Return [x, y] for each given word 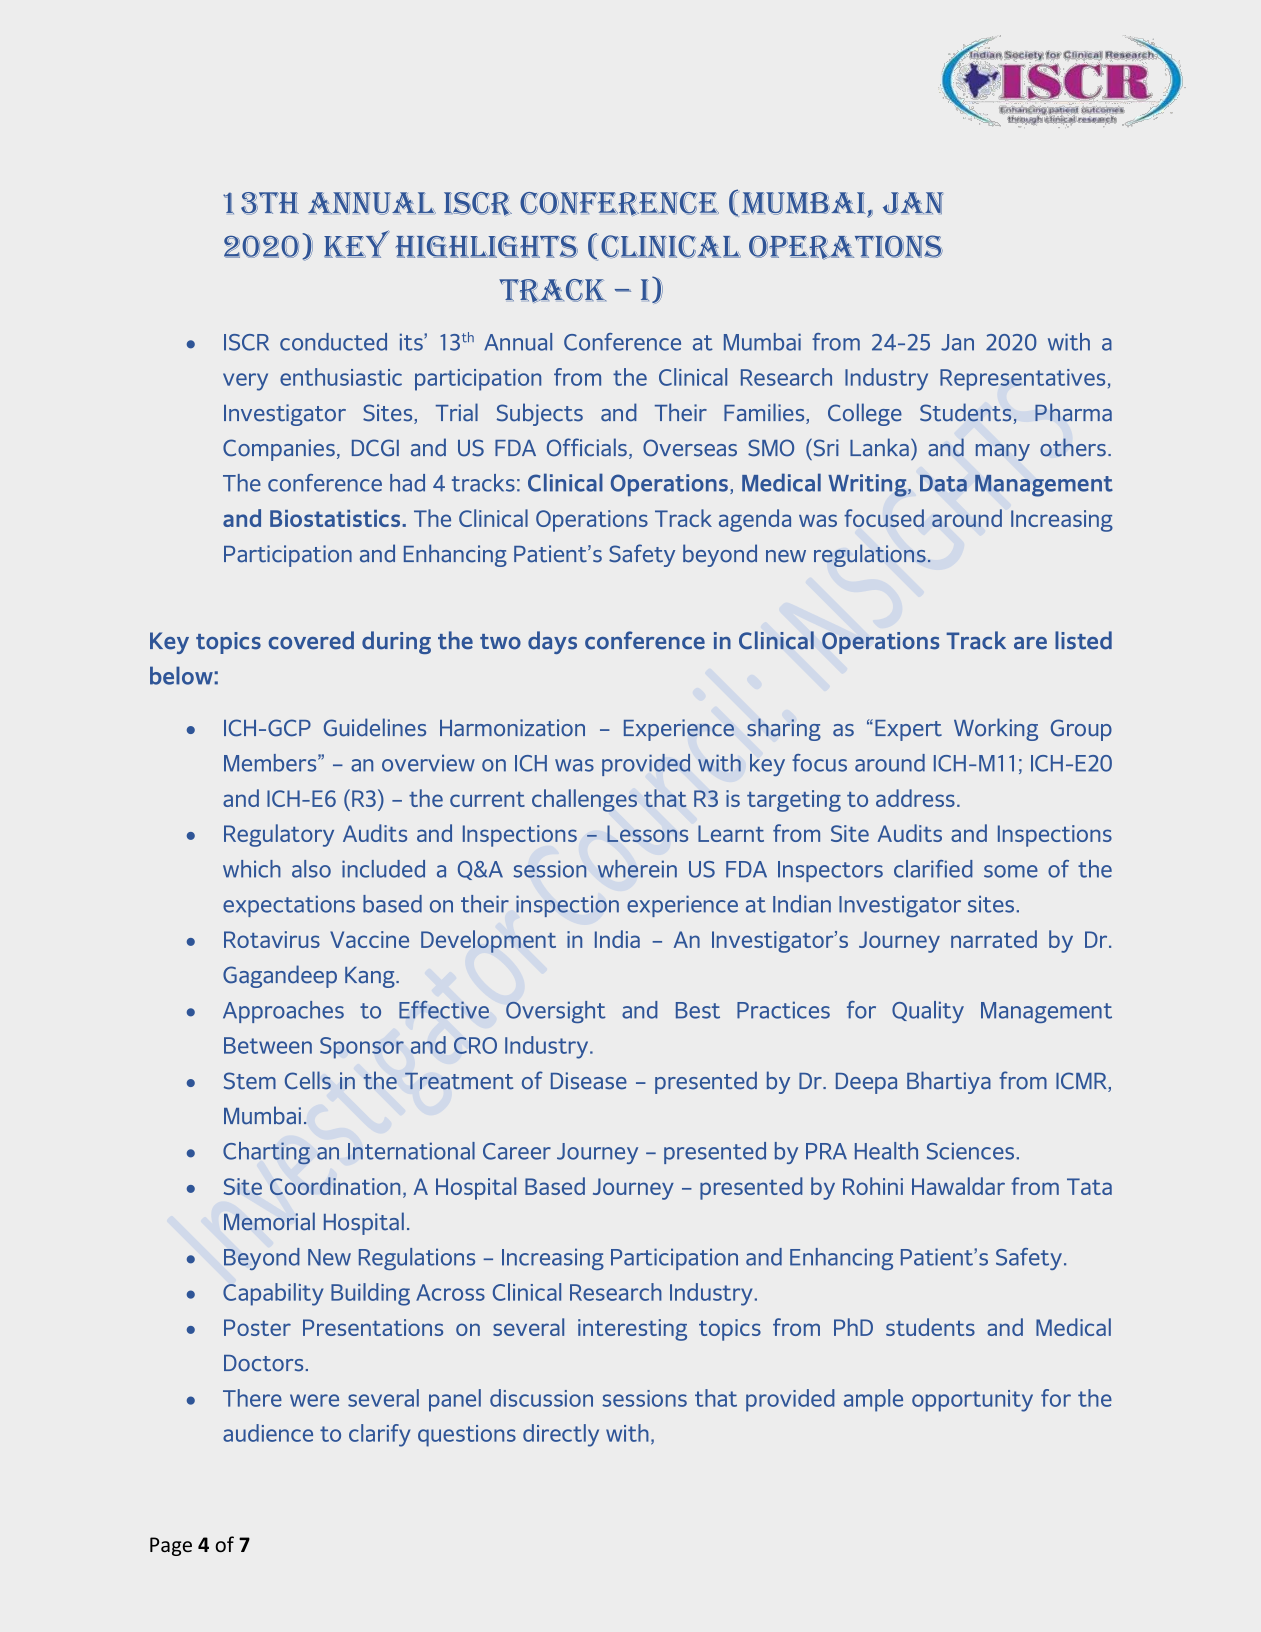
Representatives [1022, 380]
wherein [637, 869]
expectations [289, 906]
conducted [333, 342]
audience [268, 1433]
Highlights [486, 246]
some [1011, 871]
